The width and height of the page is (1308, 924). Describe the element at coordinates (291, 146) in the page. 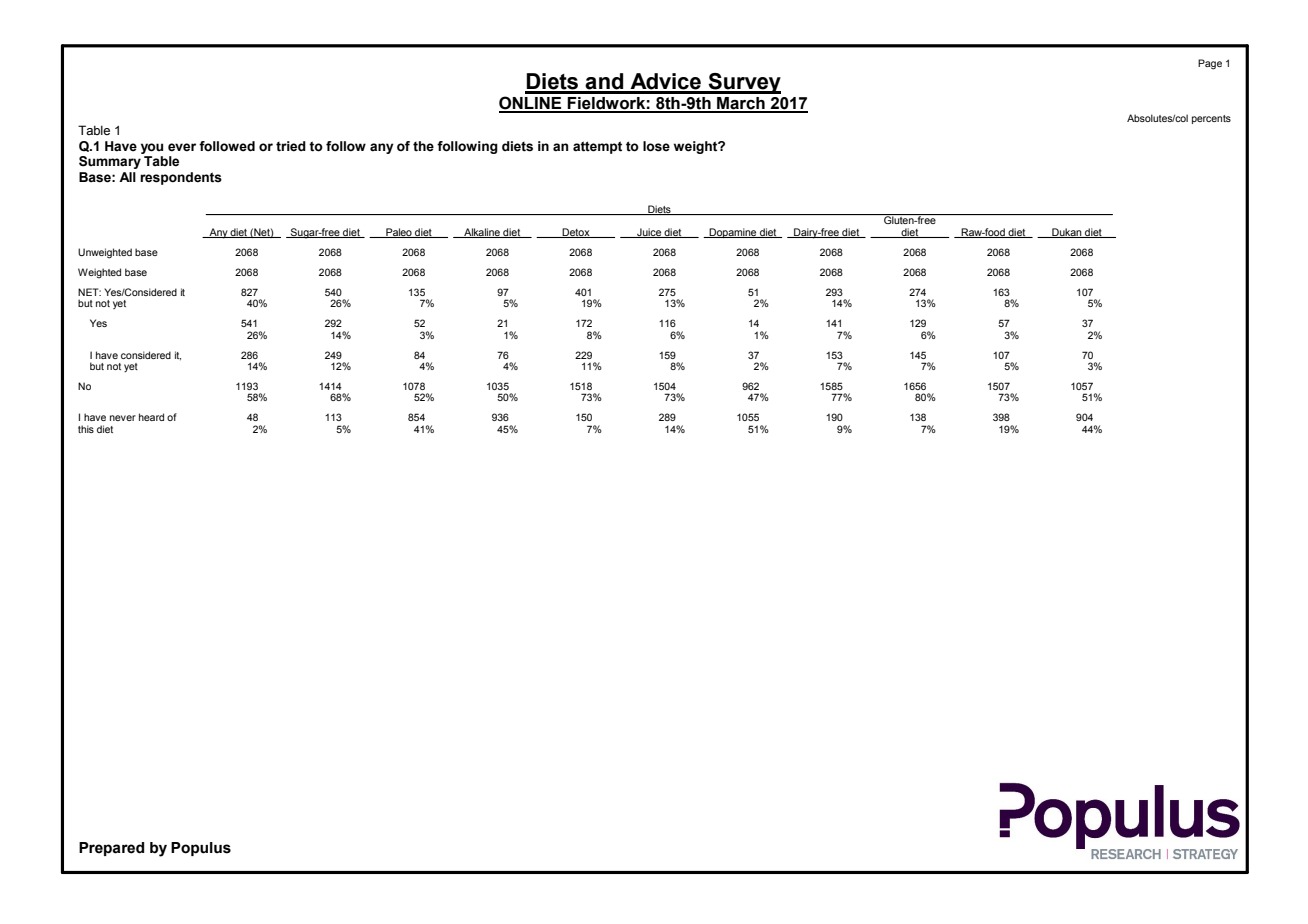

I see `tried` at that location.
